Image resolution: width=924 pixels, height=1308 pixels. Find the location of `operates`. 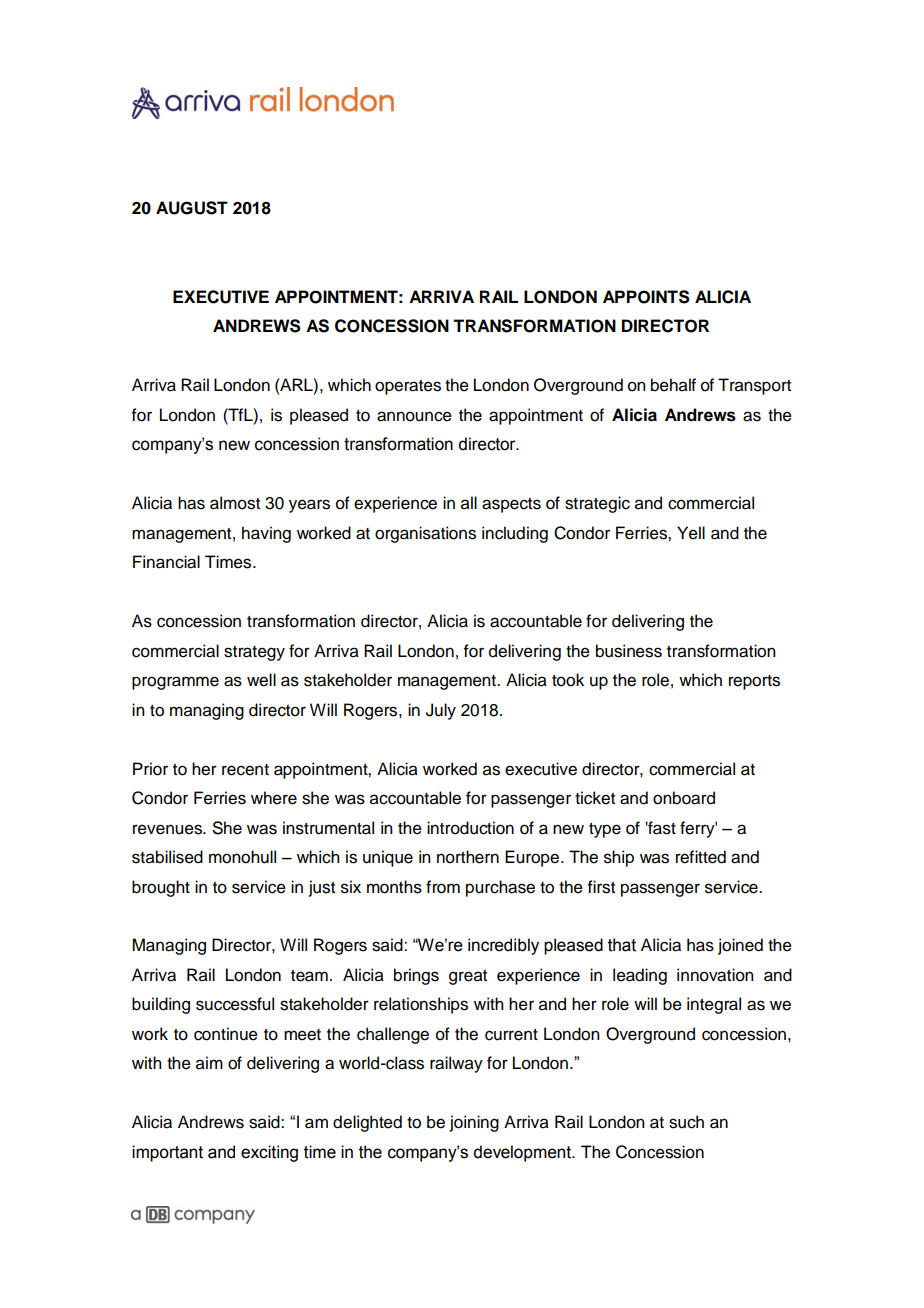

operates is located at coordinates (408, 387).
